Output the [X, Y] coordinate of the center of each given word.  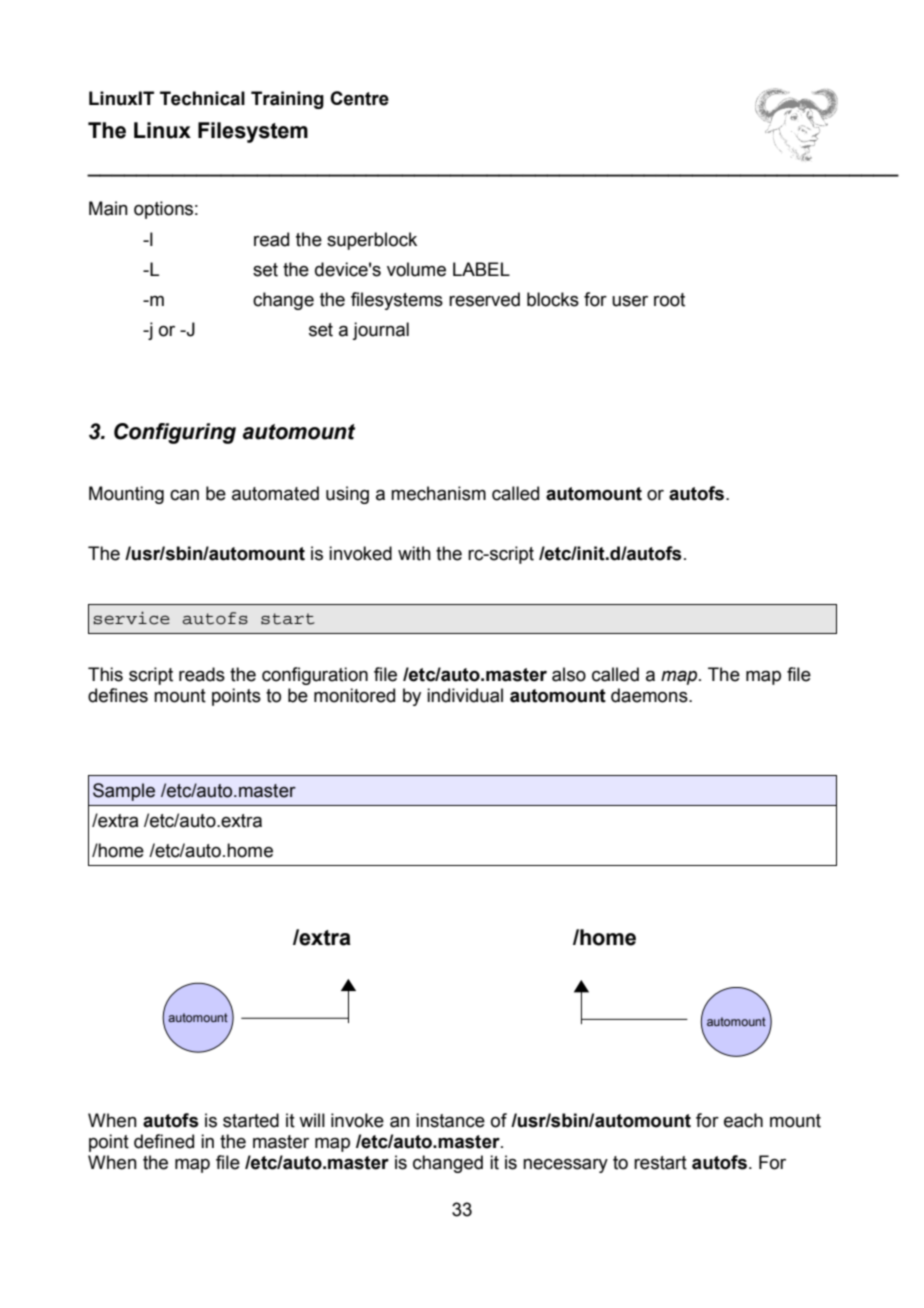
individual [465, 695]
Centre [359, 98]
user [630, 301]
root [669, 300]
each [743, 1120]
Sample [124, 792]
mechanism [438, 493]
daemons [650, 695]
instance [450, 1120]
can [184, 495]
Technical [202, 98]
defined [164, 1141]
